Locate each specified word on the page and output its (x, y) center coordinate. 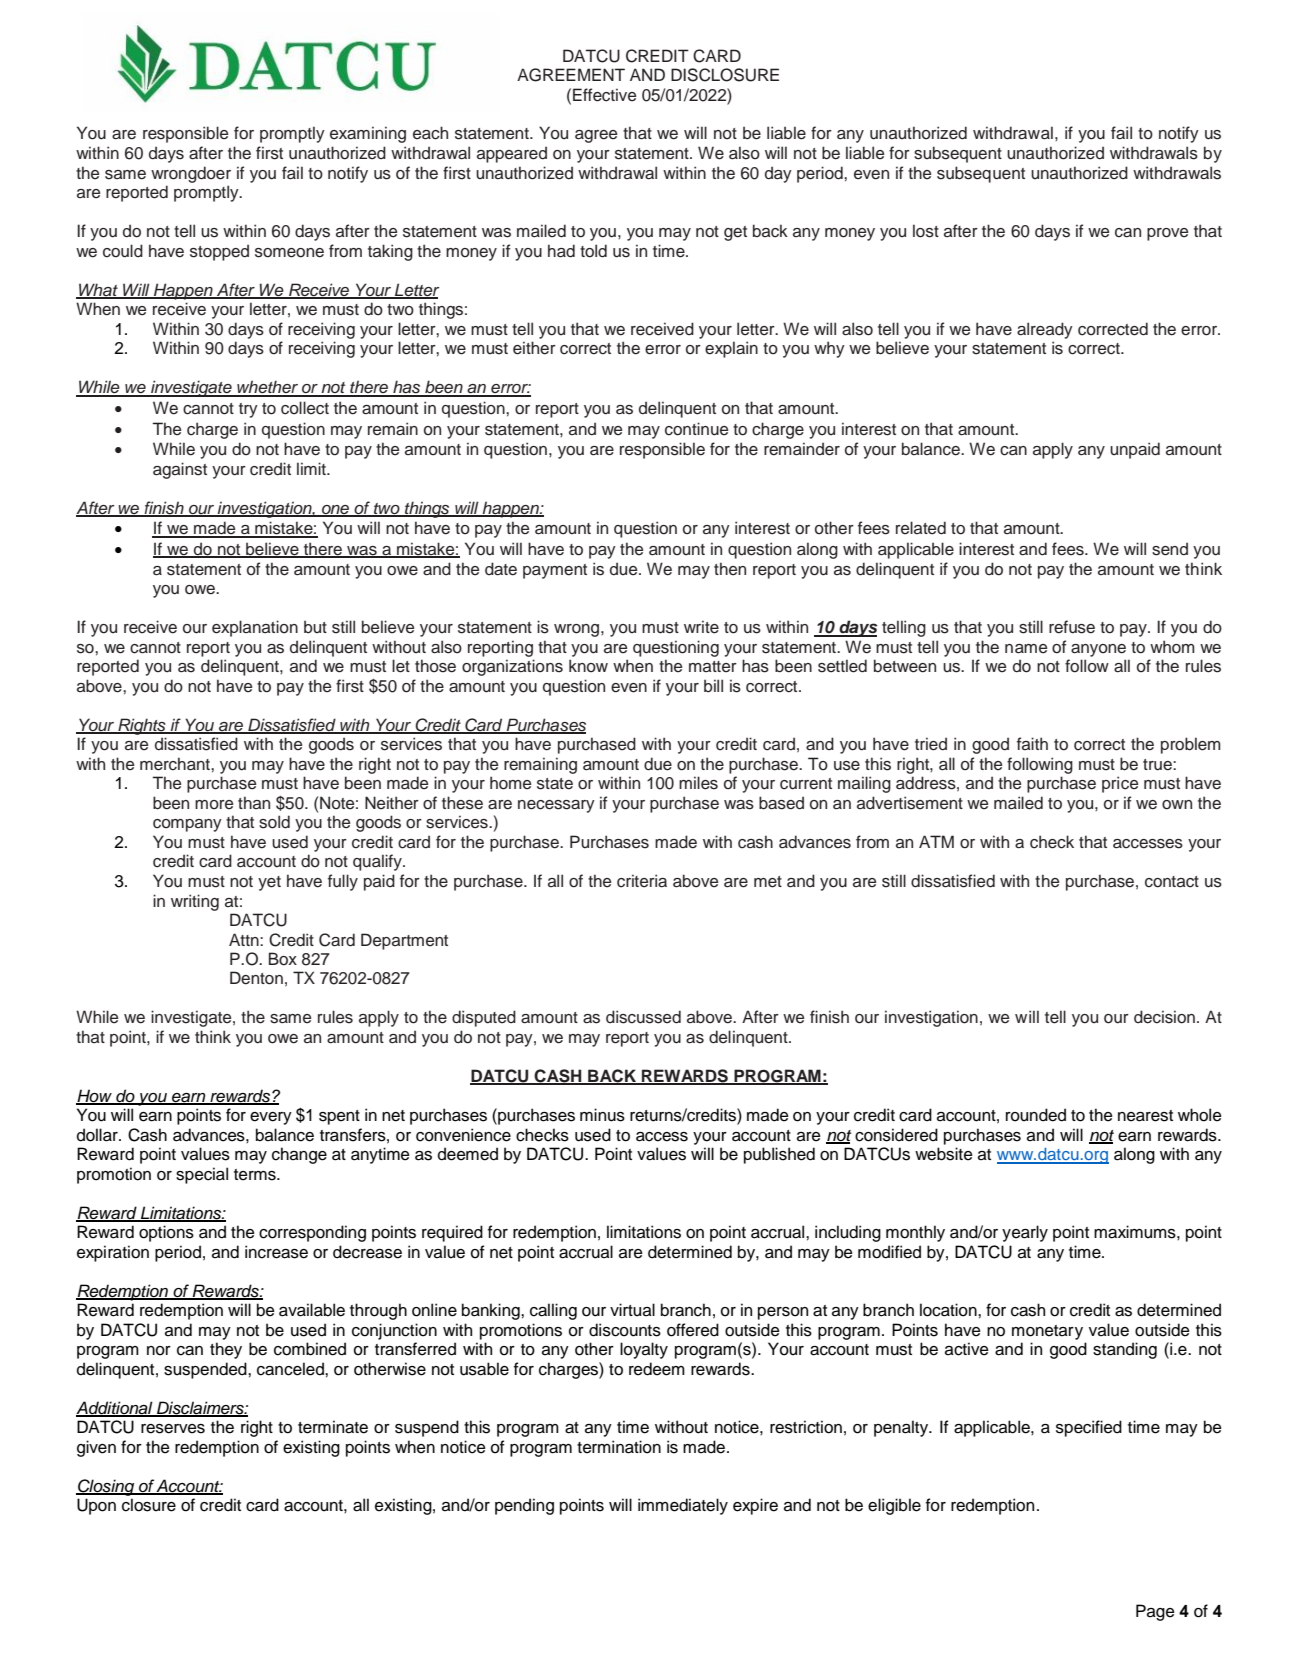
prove (1167, 234)
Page (1155, 1612)
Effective (604, 95)
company (187, 825)
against (180, 470)
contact (1172, 882)
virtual (632, 1310)
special (202, 1175)
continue (696, 429)
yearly (1025, 1233)
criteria (642, 881)
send (1170, 549)
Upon (96, 1506)
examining (368, 134)
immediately (683, 1506)
